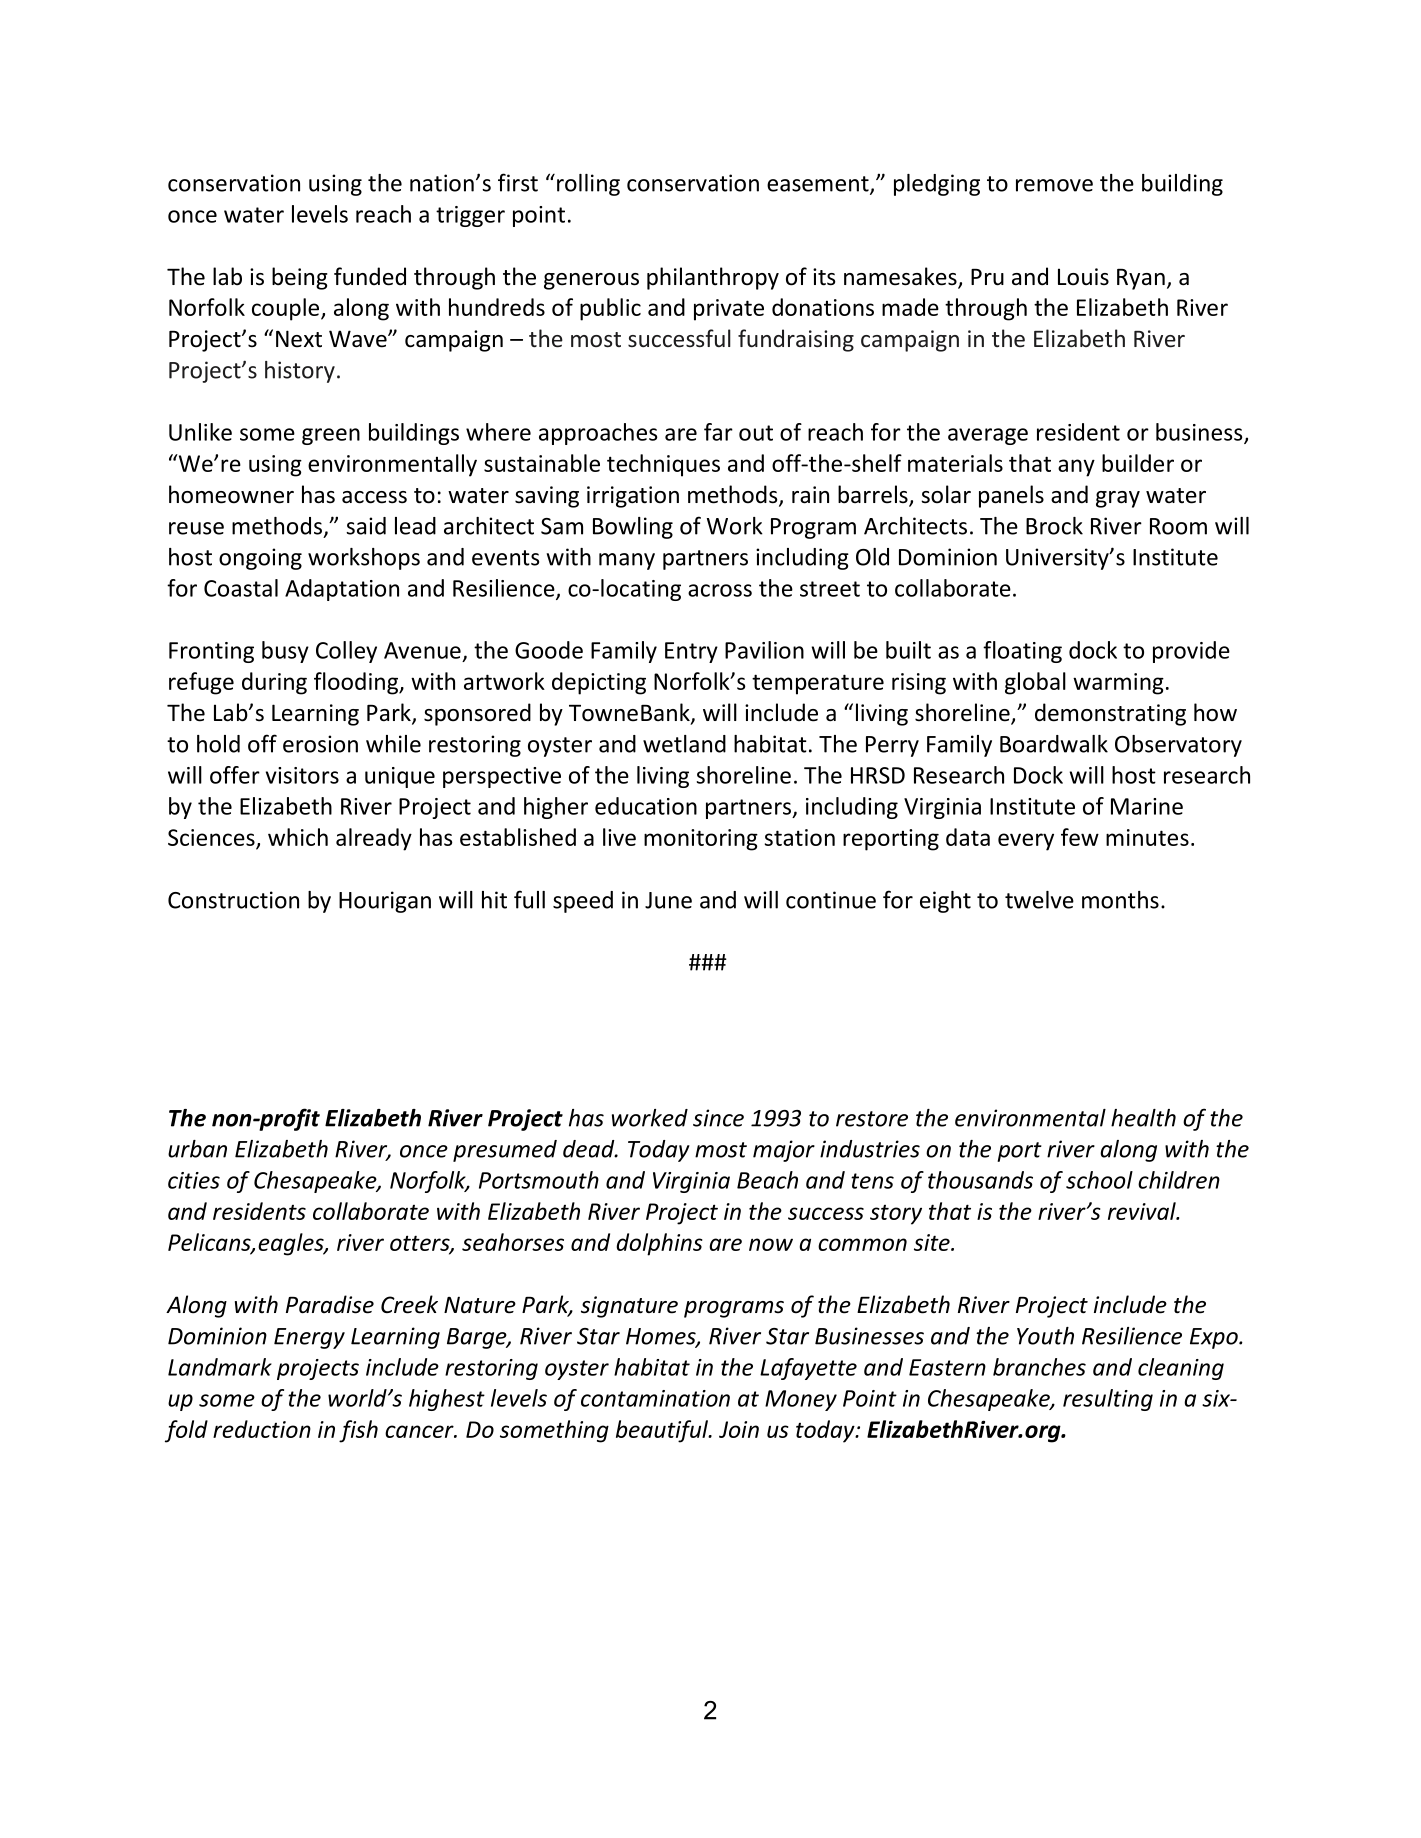 The height and width of the screenshot is (1838, 1421). What do you see at coordinates (298, 837) in the screenshot?
I see `which` at bounding box center [298, 837].
